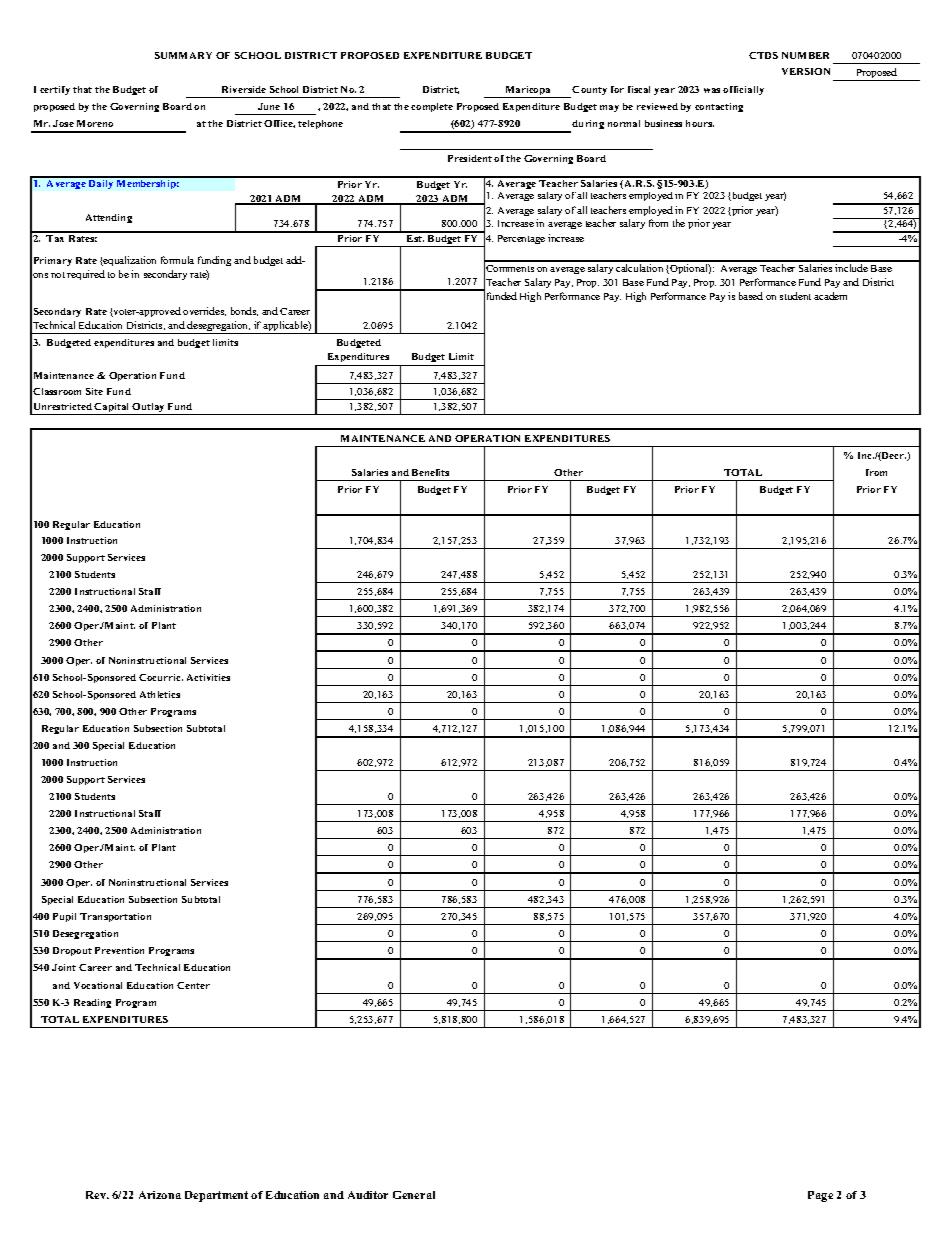  Describe the element at coordinates (820, 1196) in the screenshot. I see `Page` at that location.
